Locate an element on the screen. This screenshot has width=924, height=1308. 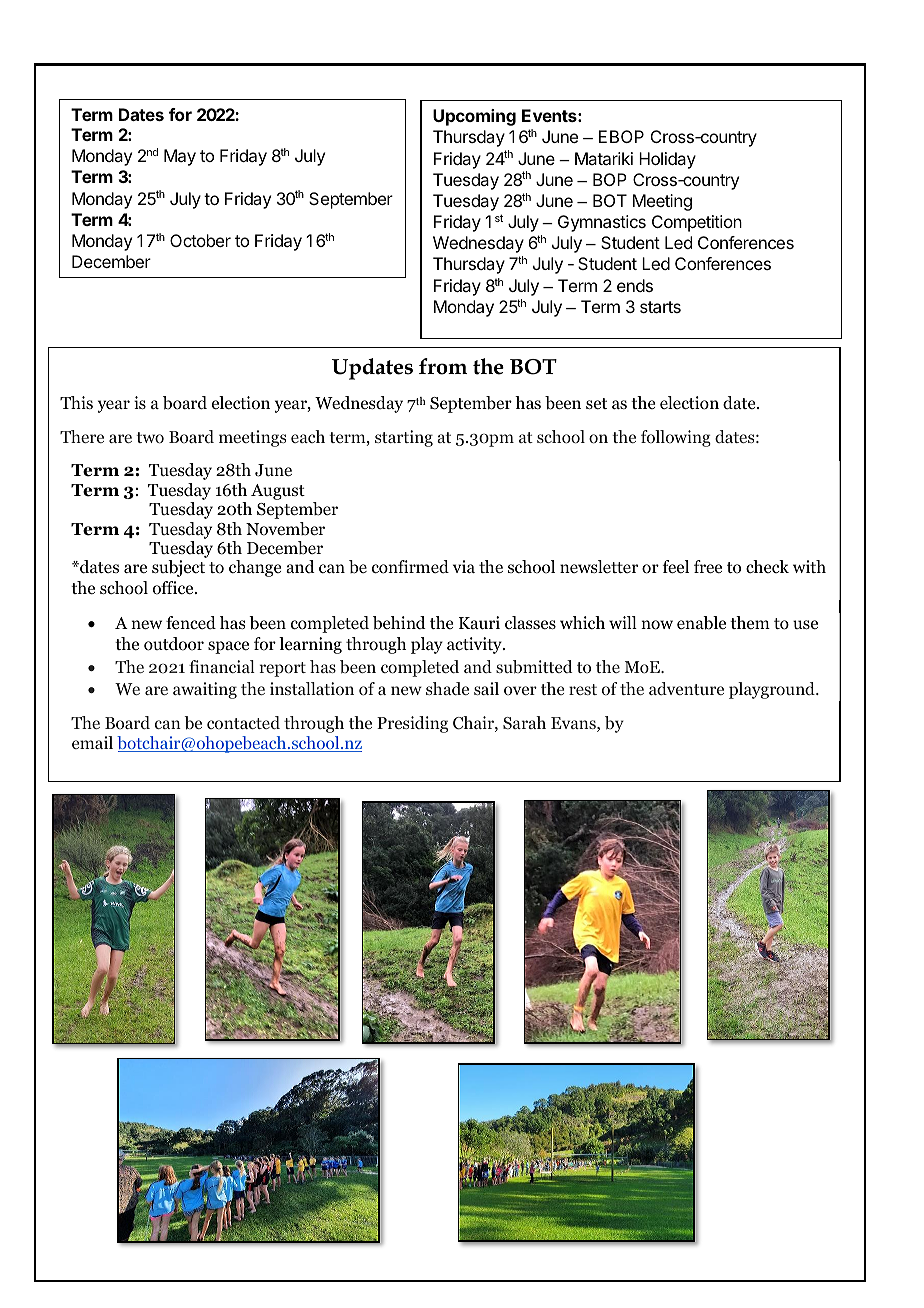
behind is located at coordinates (399, 623).
